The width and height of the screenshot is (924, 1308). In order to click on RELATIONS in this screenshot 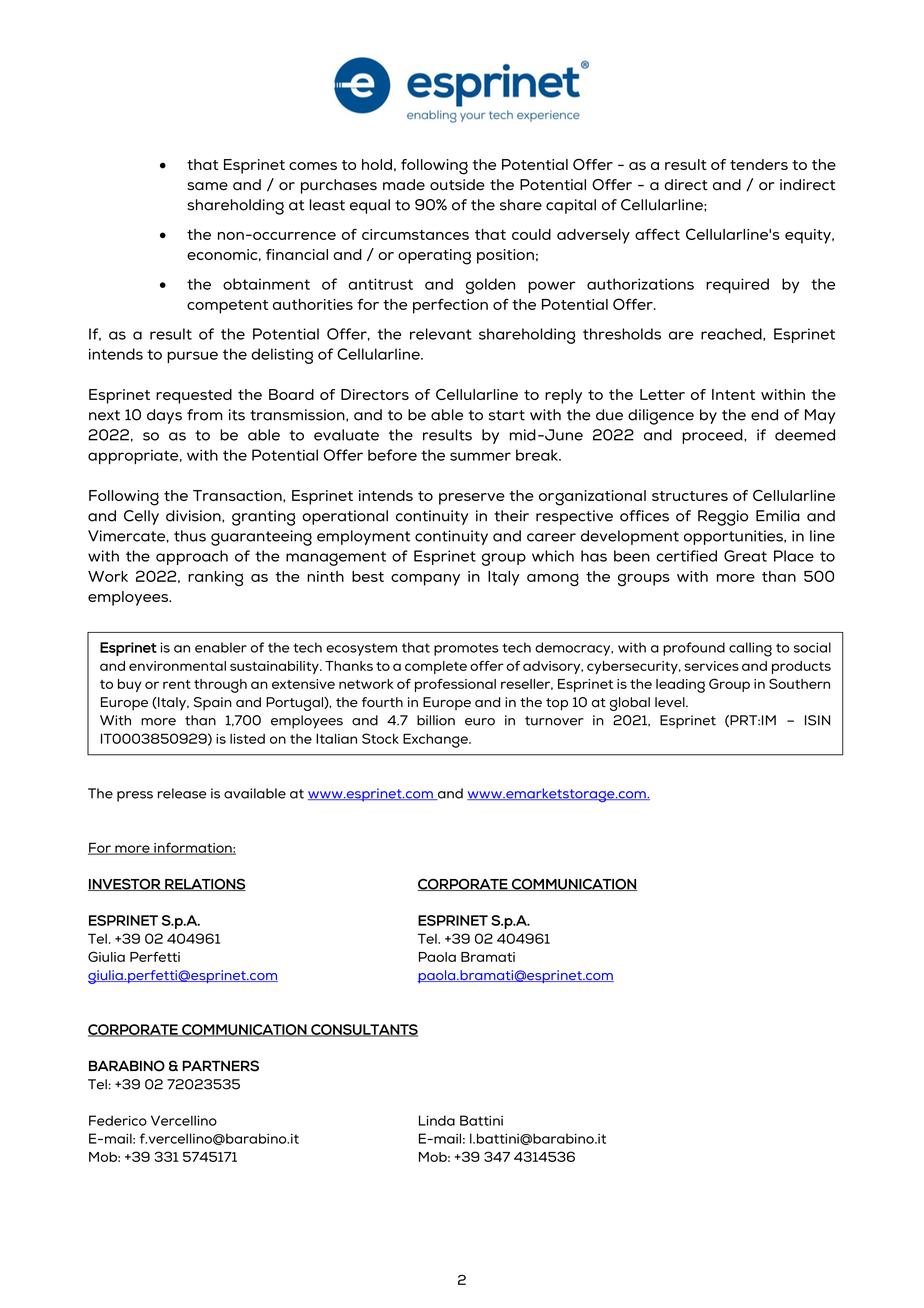, I will do `click(204, 884)`.
